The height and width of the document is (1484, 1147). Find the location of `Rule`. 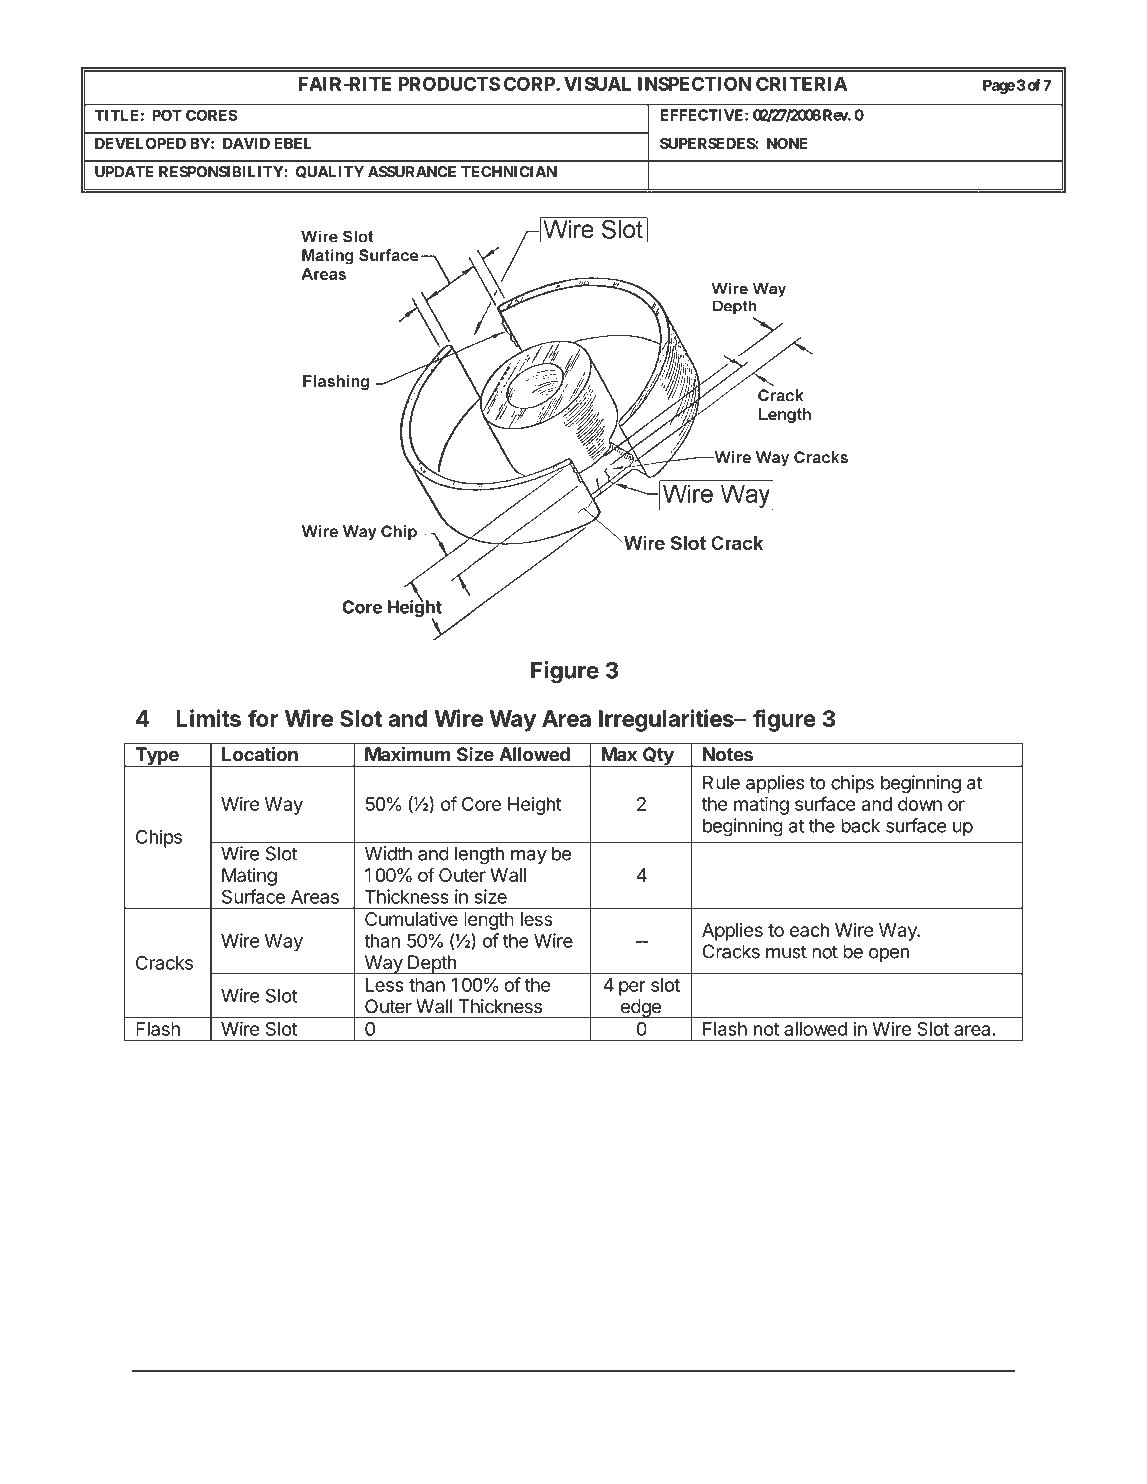

Rule is located at coordinates (721, 782).
